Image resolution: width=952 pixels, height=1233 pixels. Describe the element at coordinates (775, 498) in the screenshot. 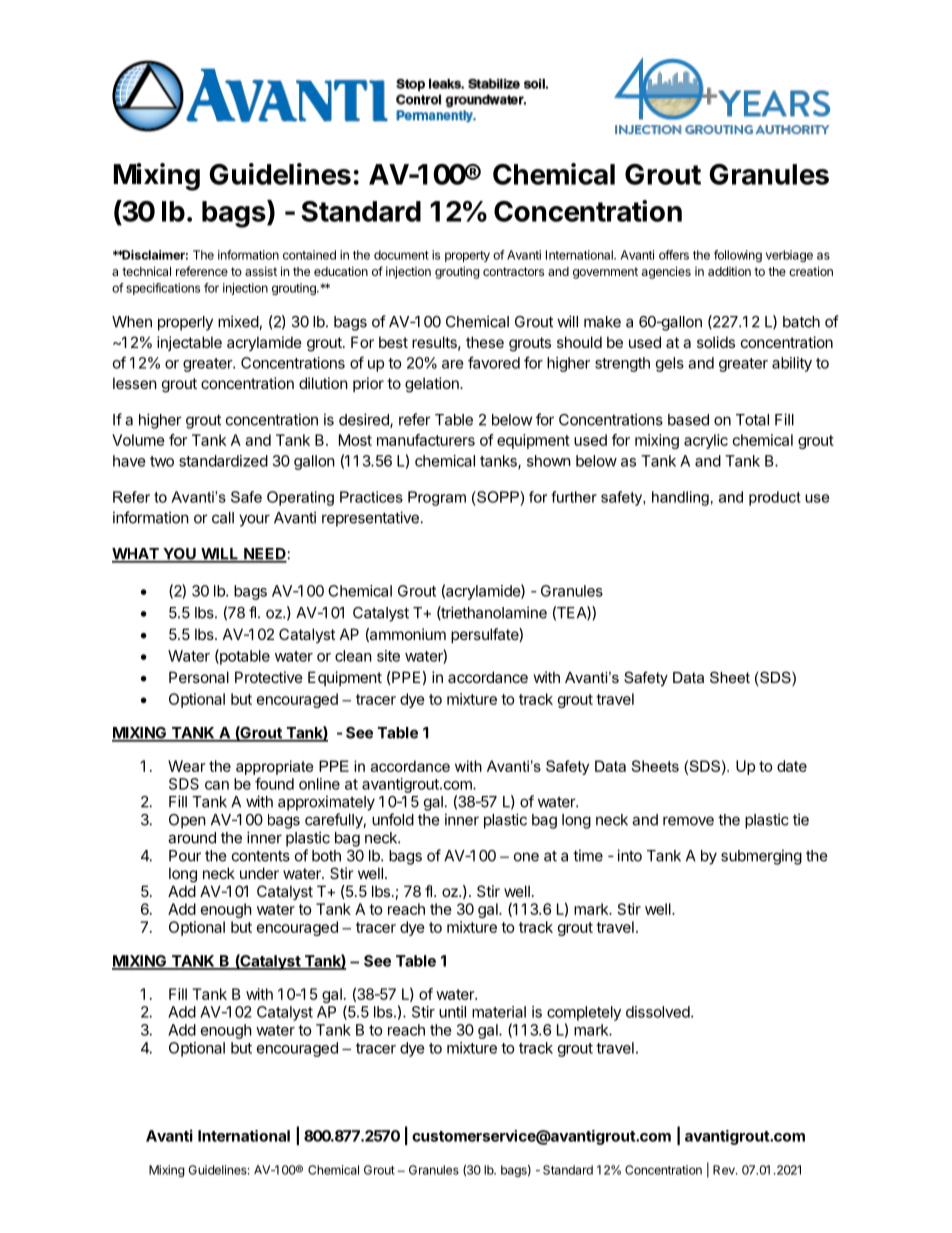

I see `product` at that location.
